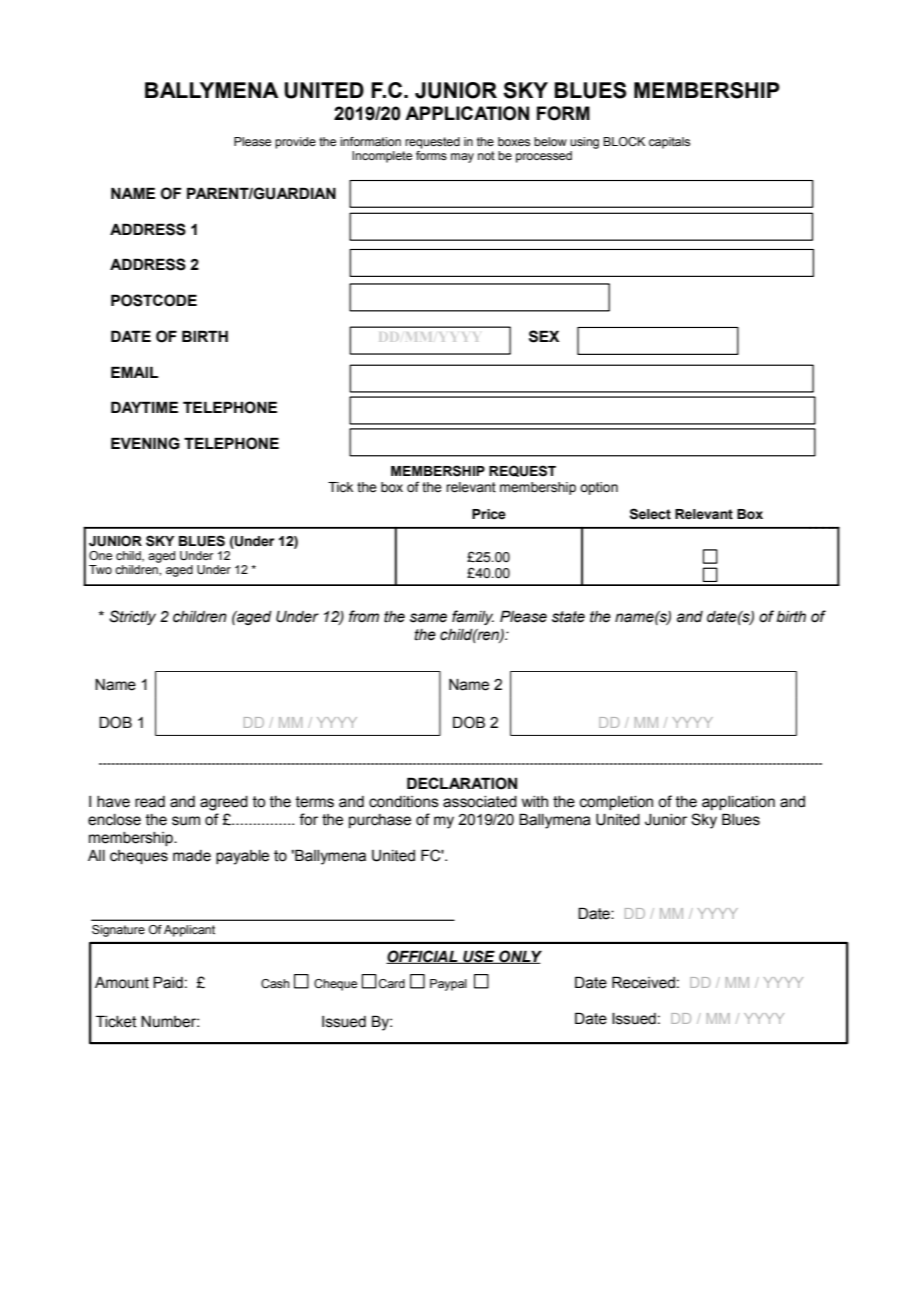  Describe the element at coordinates (145, 443) in the screenshot. I see `EVENING` at that location.
